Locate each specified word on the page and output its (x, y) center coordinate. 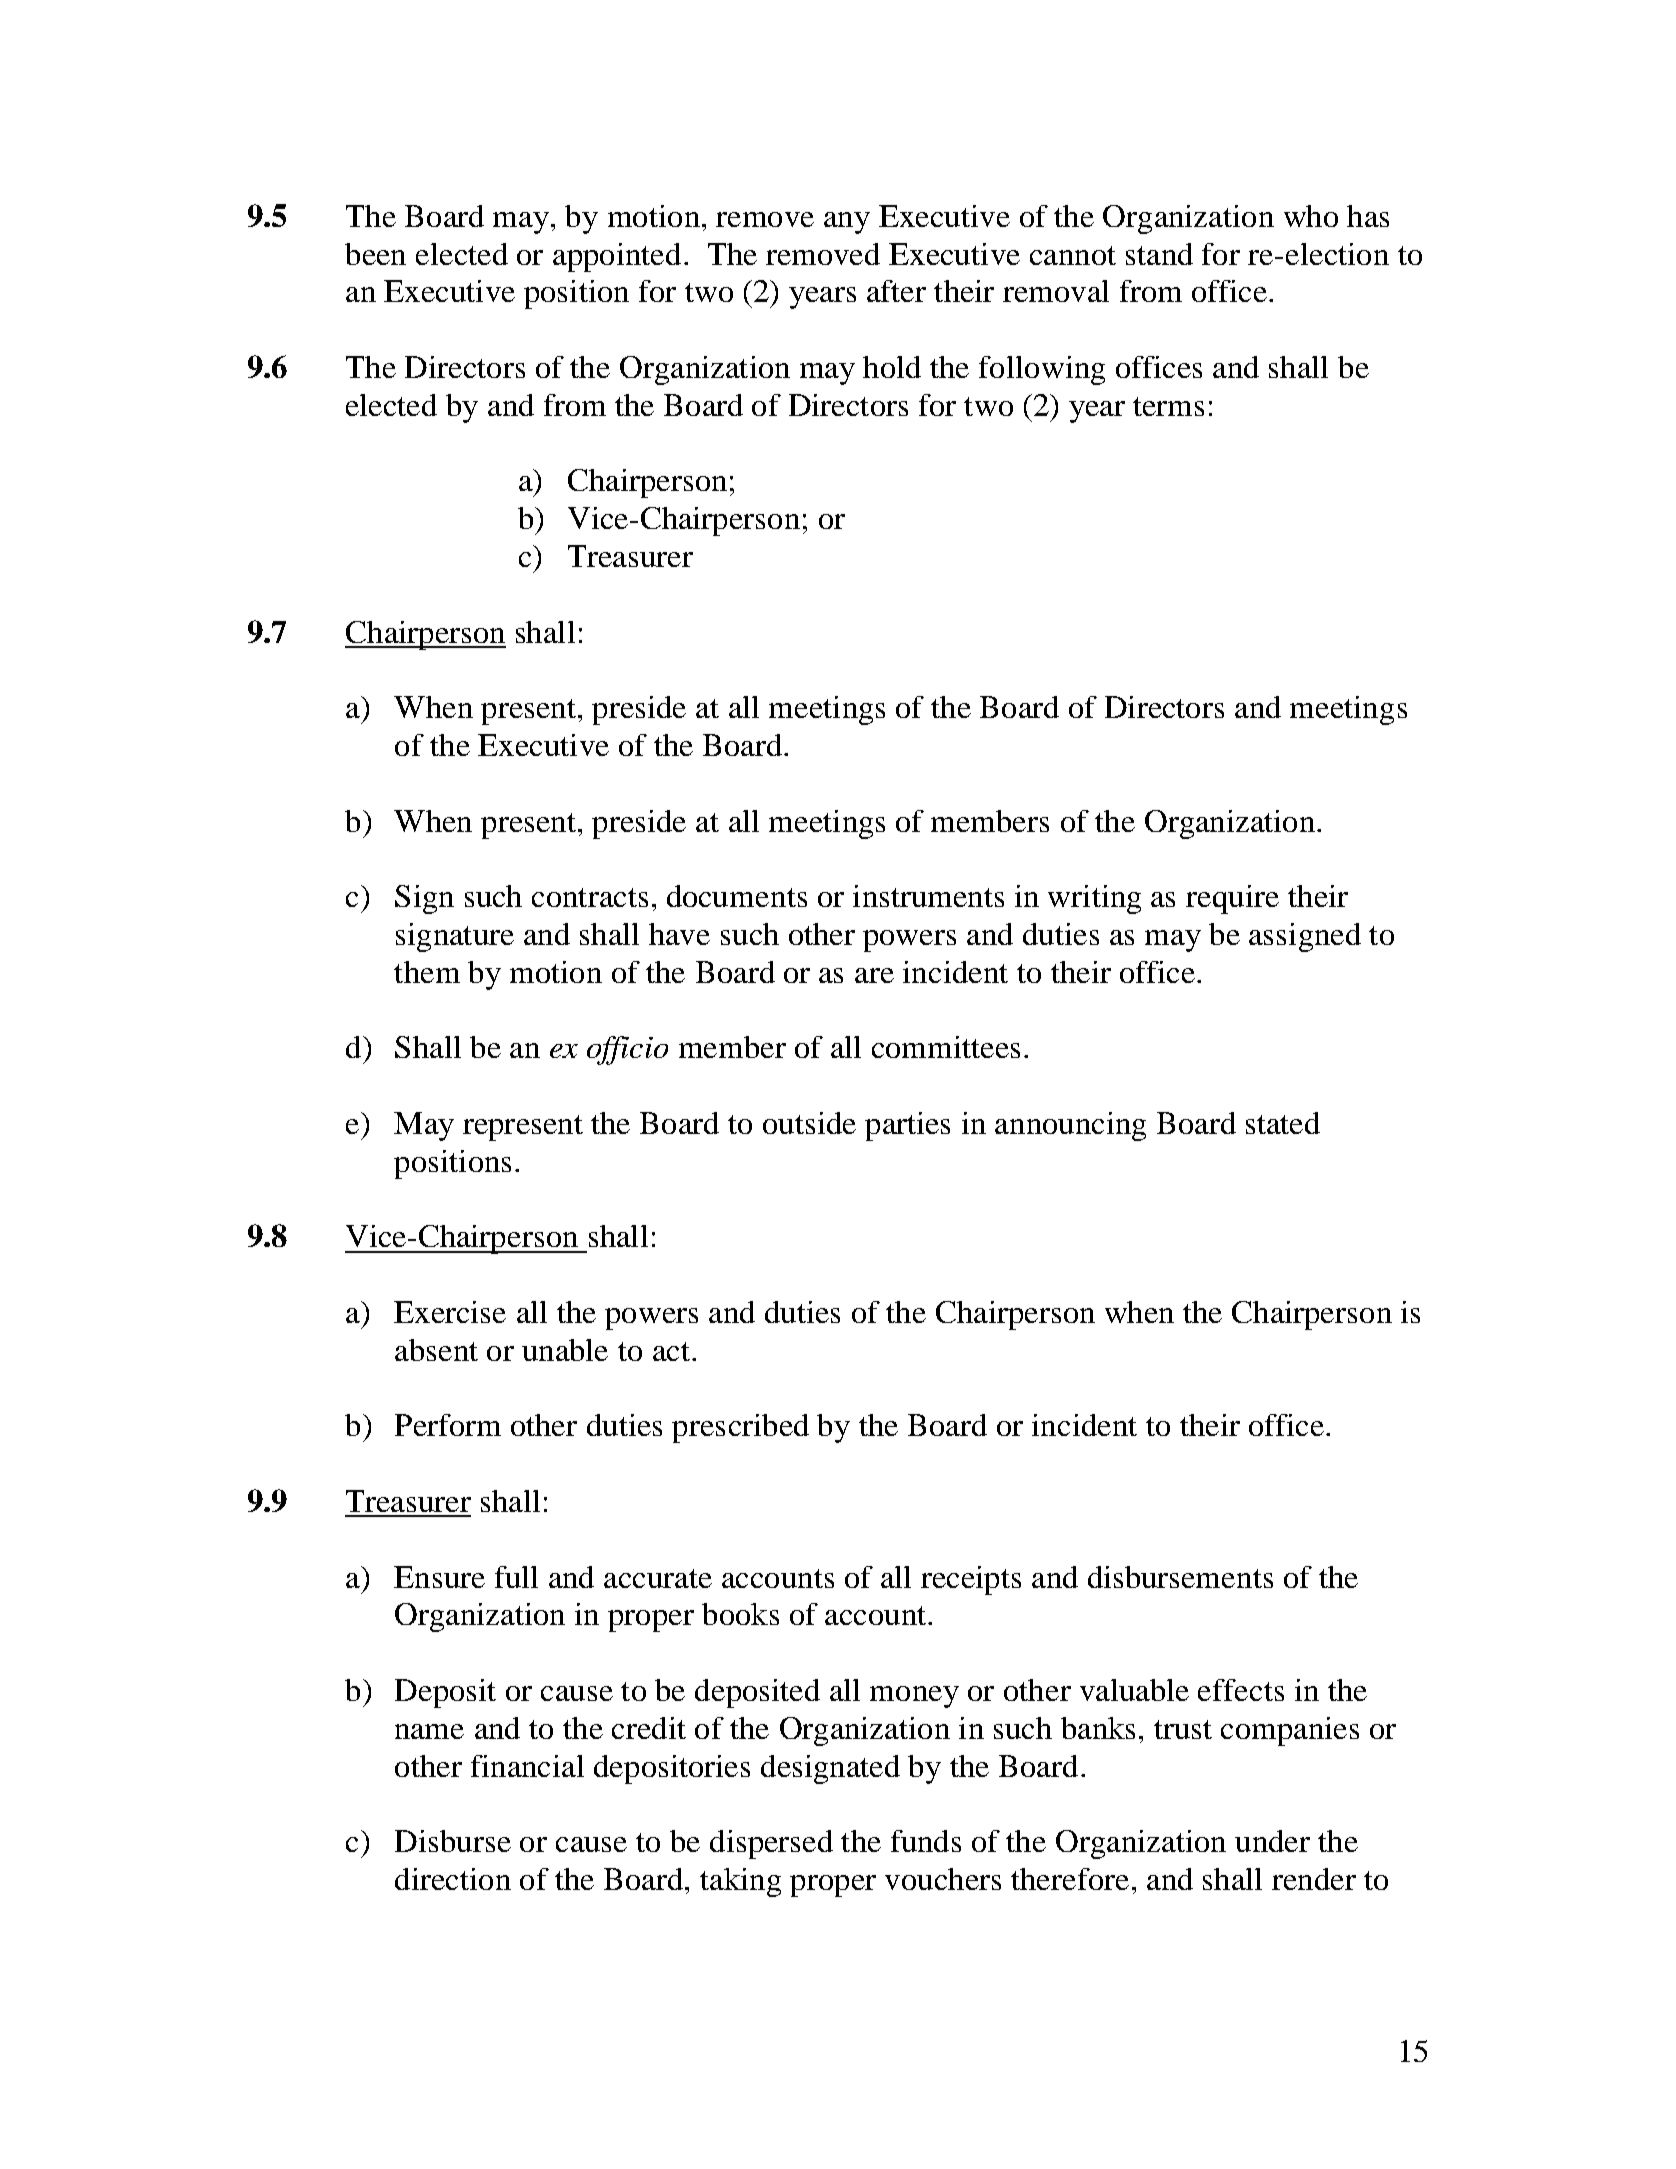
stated (1283, 1123)
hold (892, 367)
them (427, 972)
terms (1168, 406)
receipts (971, 1580)
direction (453, 1879)
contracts (590, 897)
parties (907, 1126)
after (896, 291)
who (1311, 216)
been (375, 254)
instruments (928, 896)
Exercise (450, 1312)
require (1232, 899)
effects (1241, 1690)
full (516, 1577)
